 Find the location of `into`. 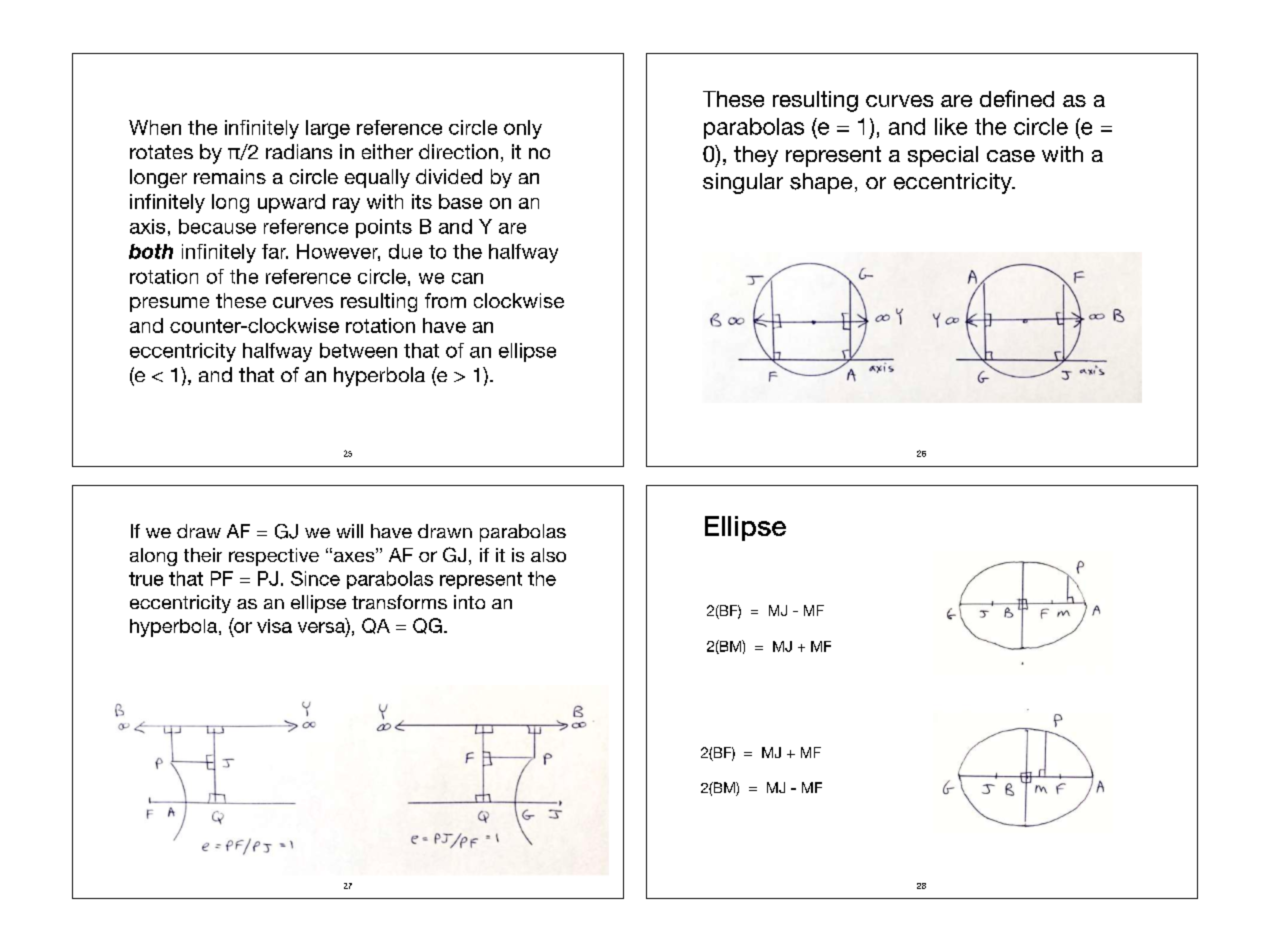

into is located at coordinates (469, 602).
